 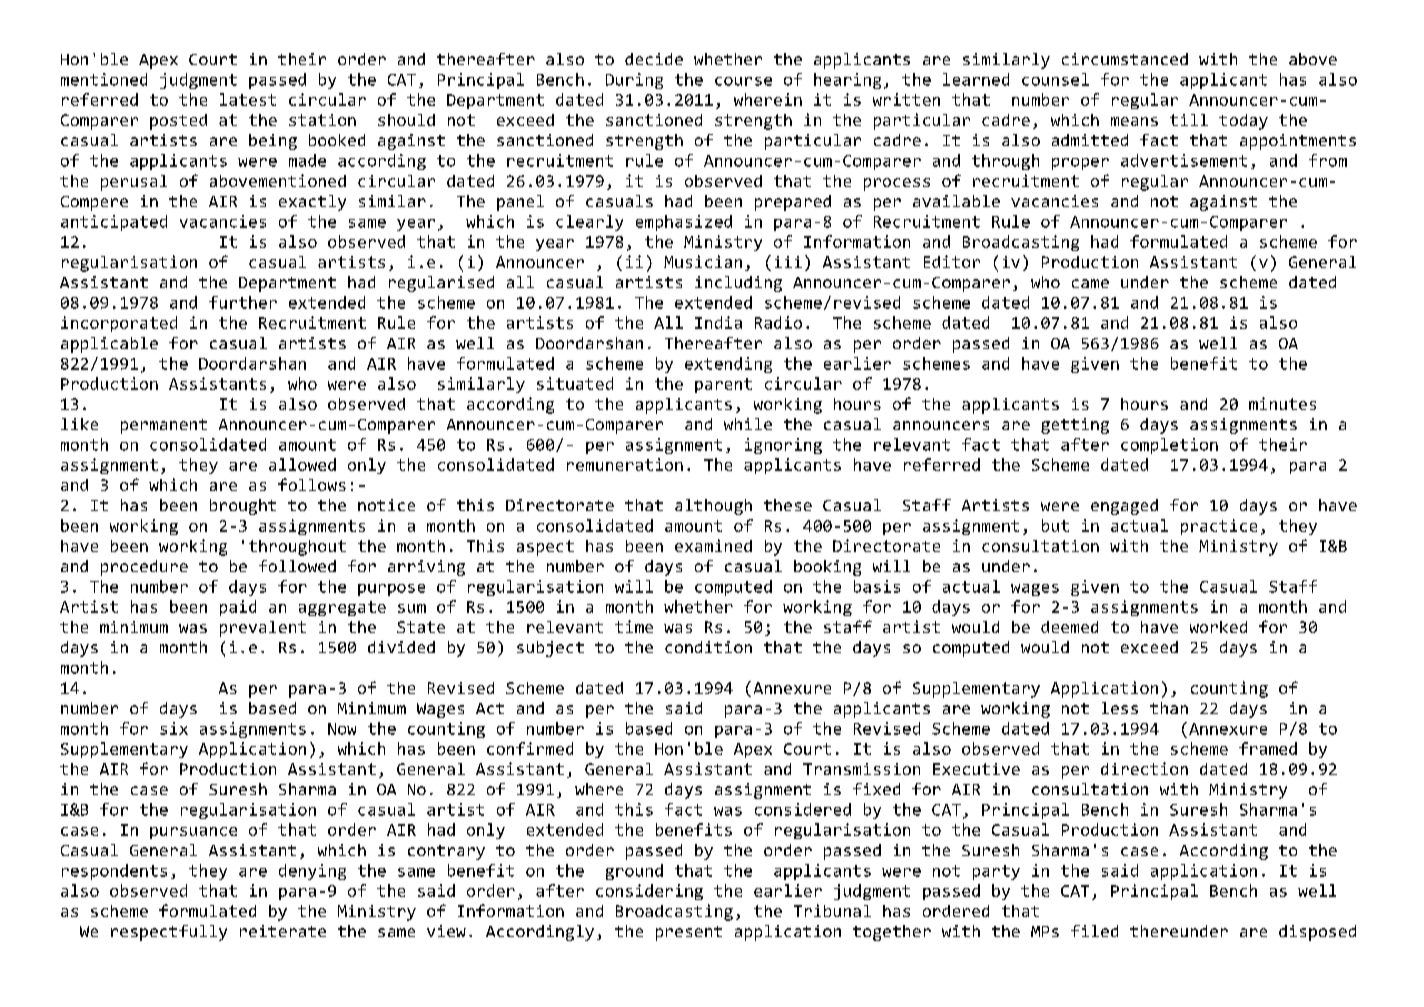 What do you see at coordinates (649, 892) in the image?
I see `considering` at bounding box center [649, 892].
